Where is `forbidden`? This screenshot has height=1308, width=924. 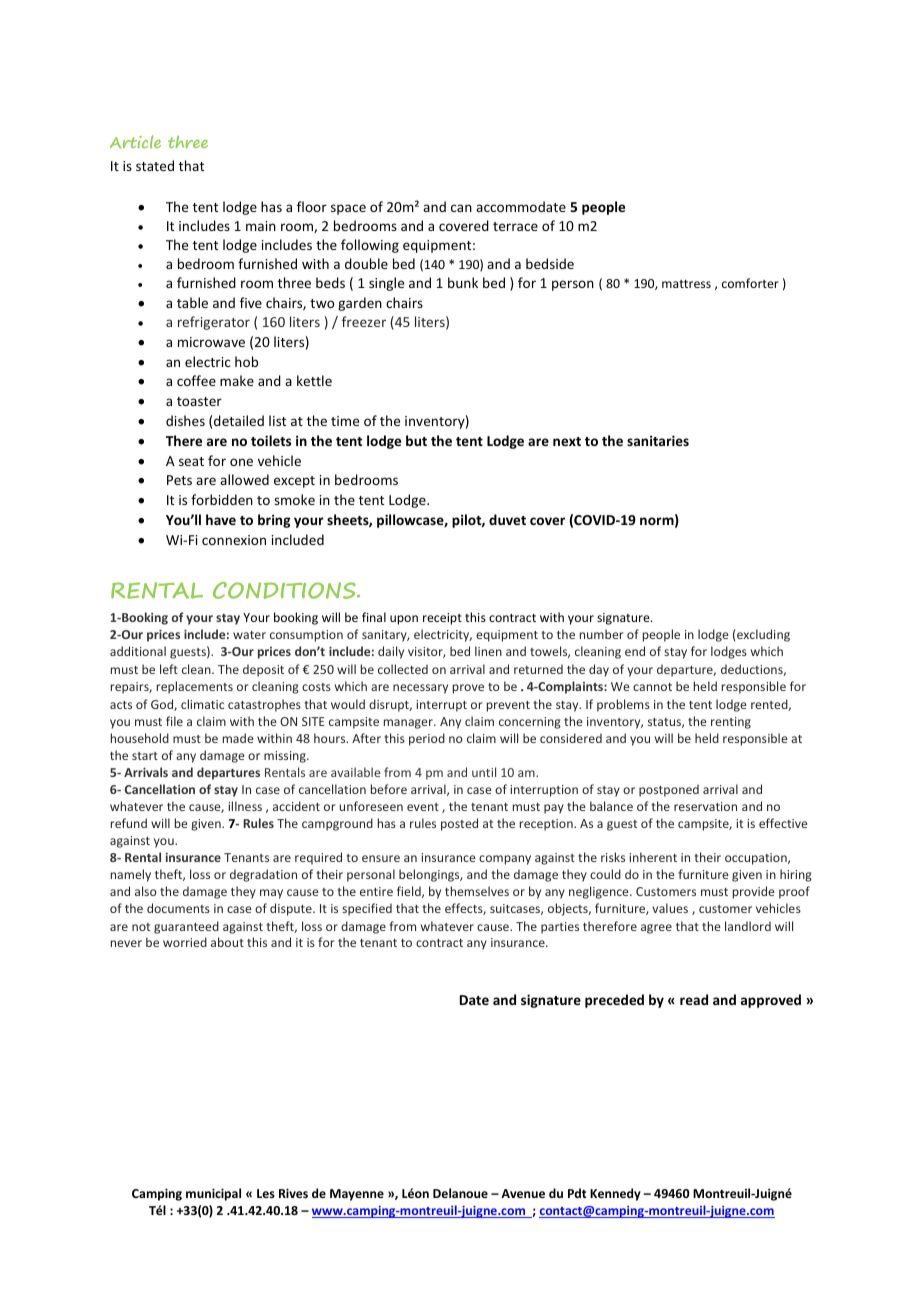 forbidden is located at coordinates (222, 499).
